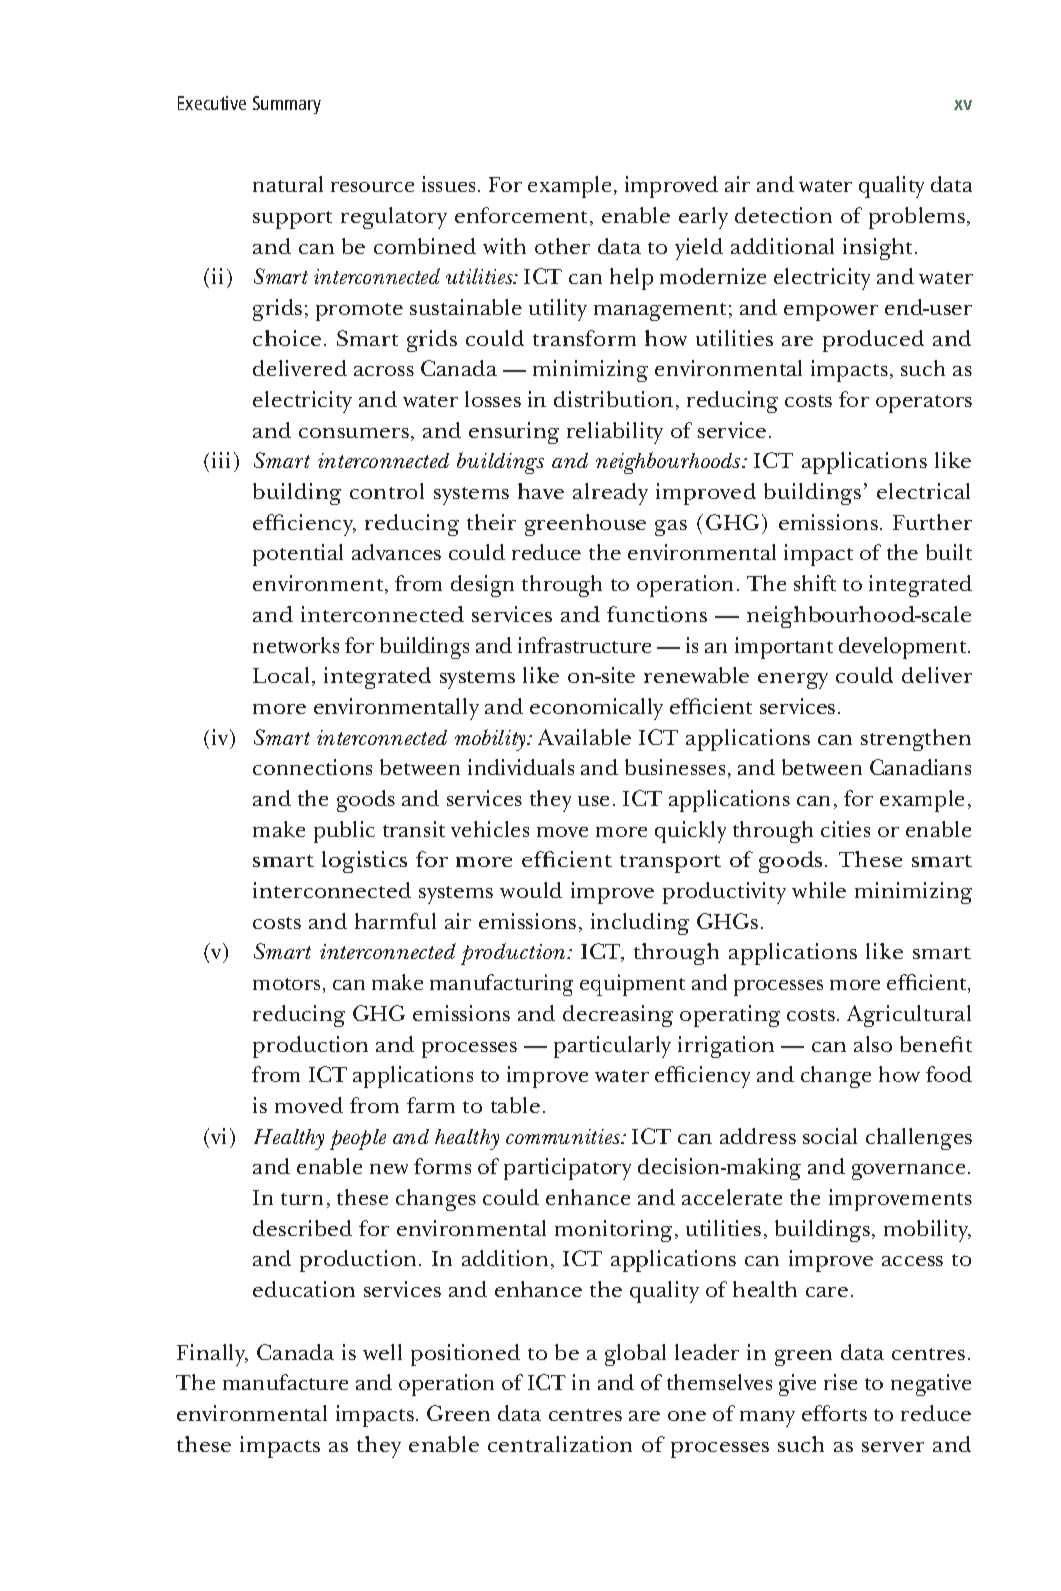  I want to click on would, so click(531, 890).
